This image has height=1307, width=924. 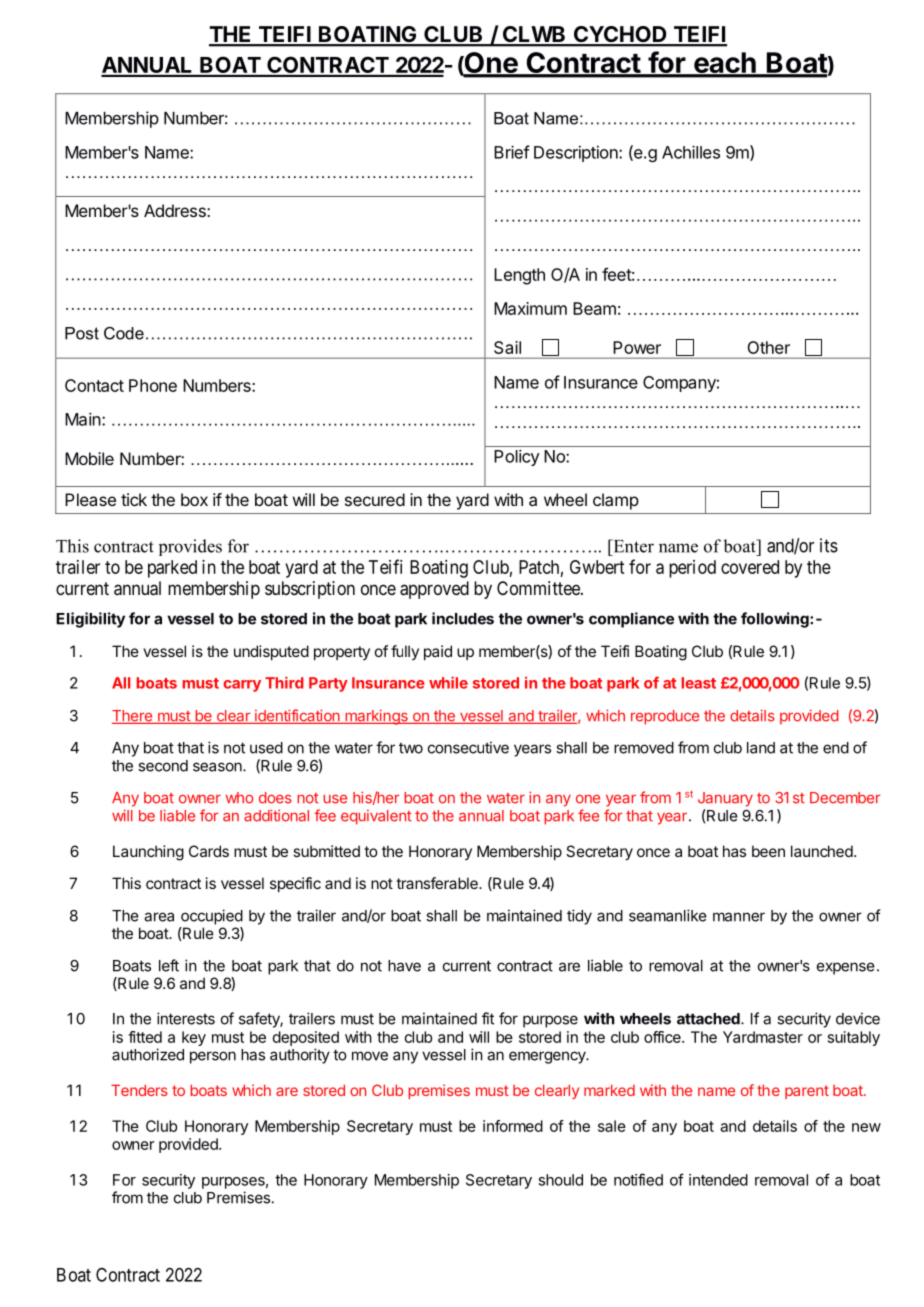 I want to click on Code, so click(x=124, y=333).
